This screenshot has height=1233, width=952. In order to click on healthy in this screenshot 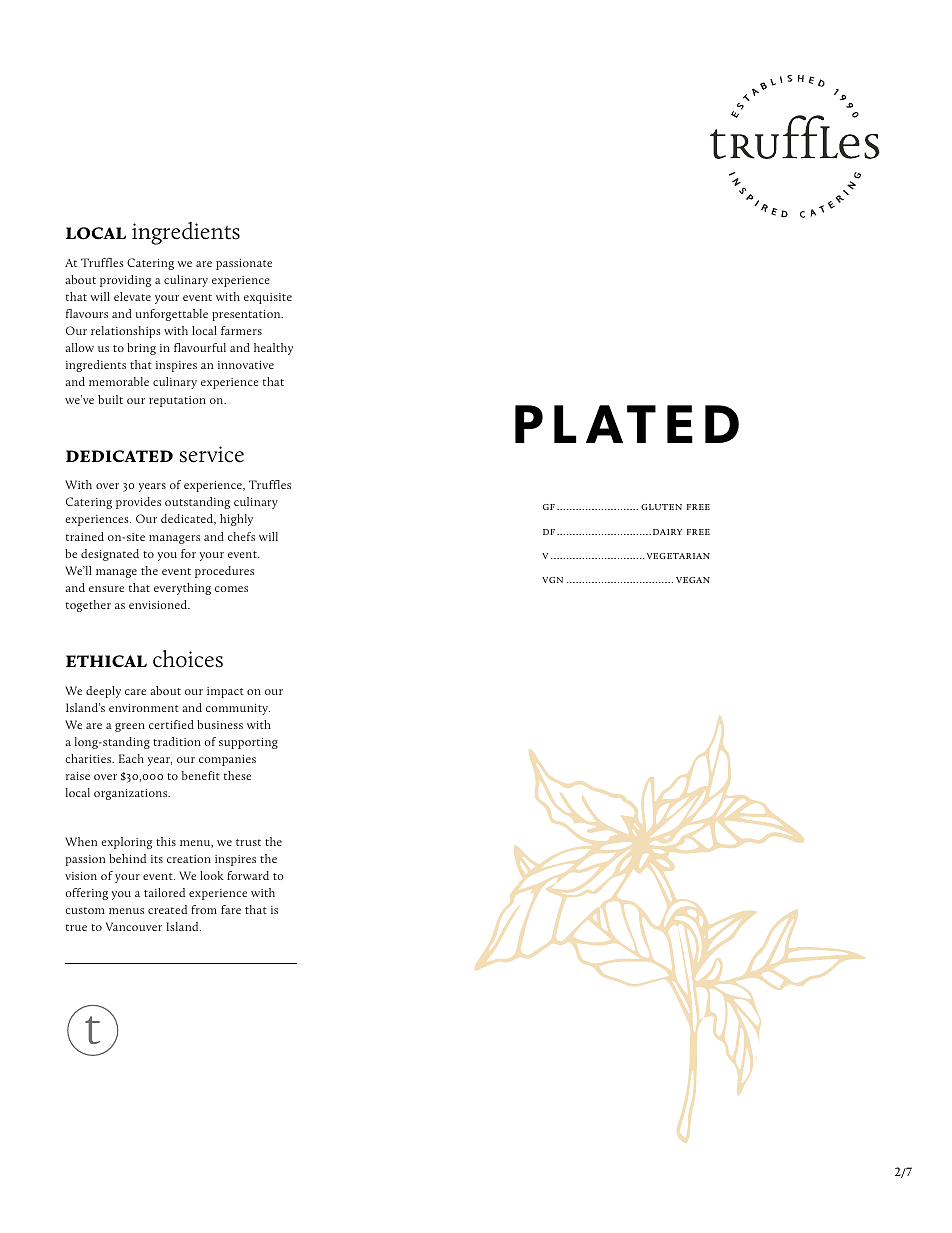, I will do `click(273, 349)`.
